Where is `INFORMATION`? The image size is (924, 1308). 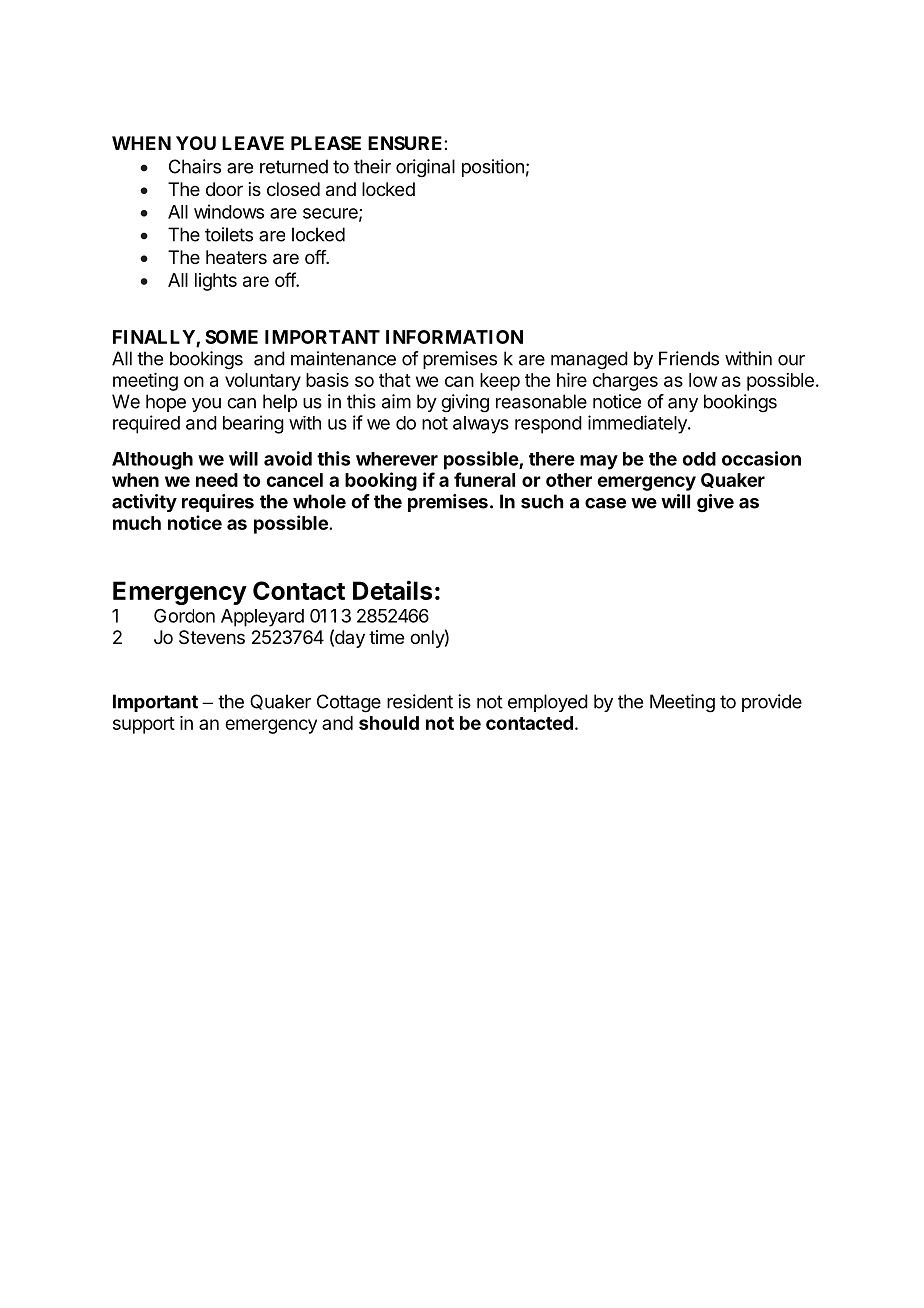 INFORMATION is located at coordinates (454, 337).
